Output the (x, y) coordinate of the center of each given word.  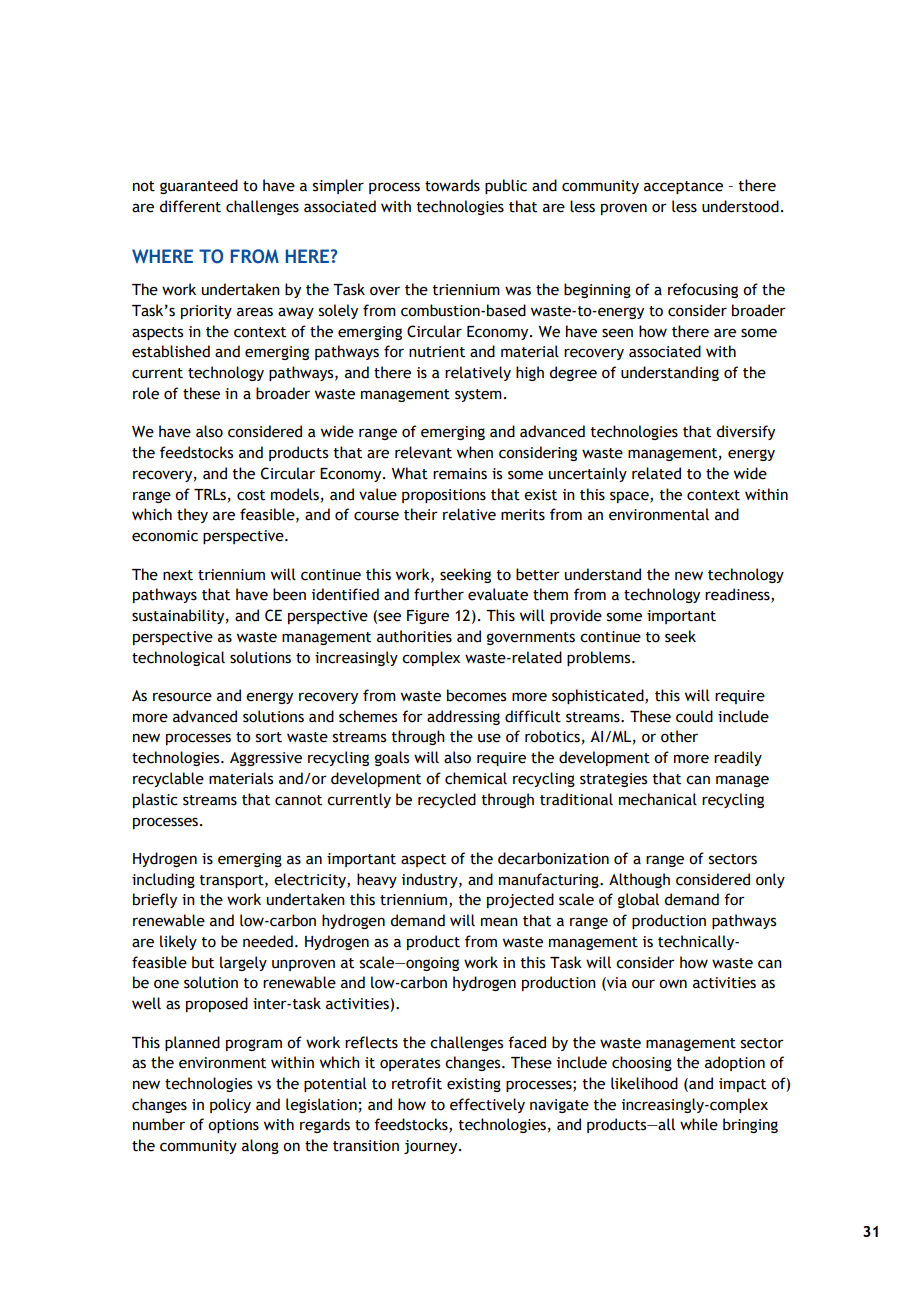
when (475, 452)
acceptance (683, 187)
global (638, 900)
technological (178, 658)
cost (251, 495)
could (694, 716)
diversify (745, 432)
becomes (476, 695)
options (233, 1126)
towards (452, 185)
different (190, 206)
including (163, 880)
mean (499, 922)
